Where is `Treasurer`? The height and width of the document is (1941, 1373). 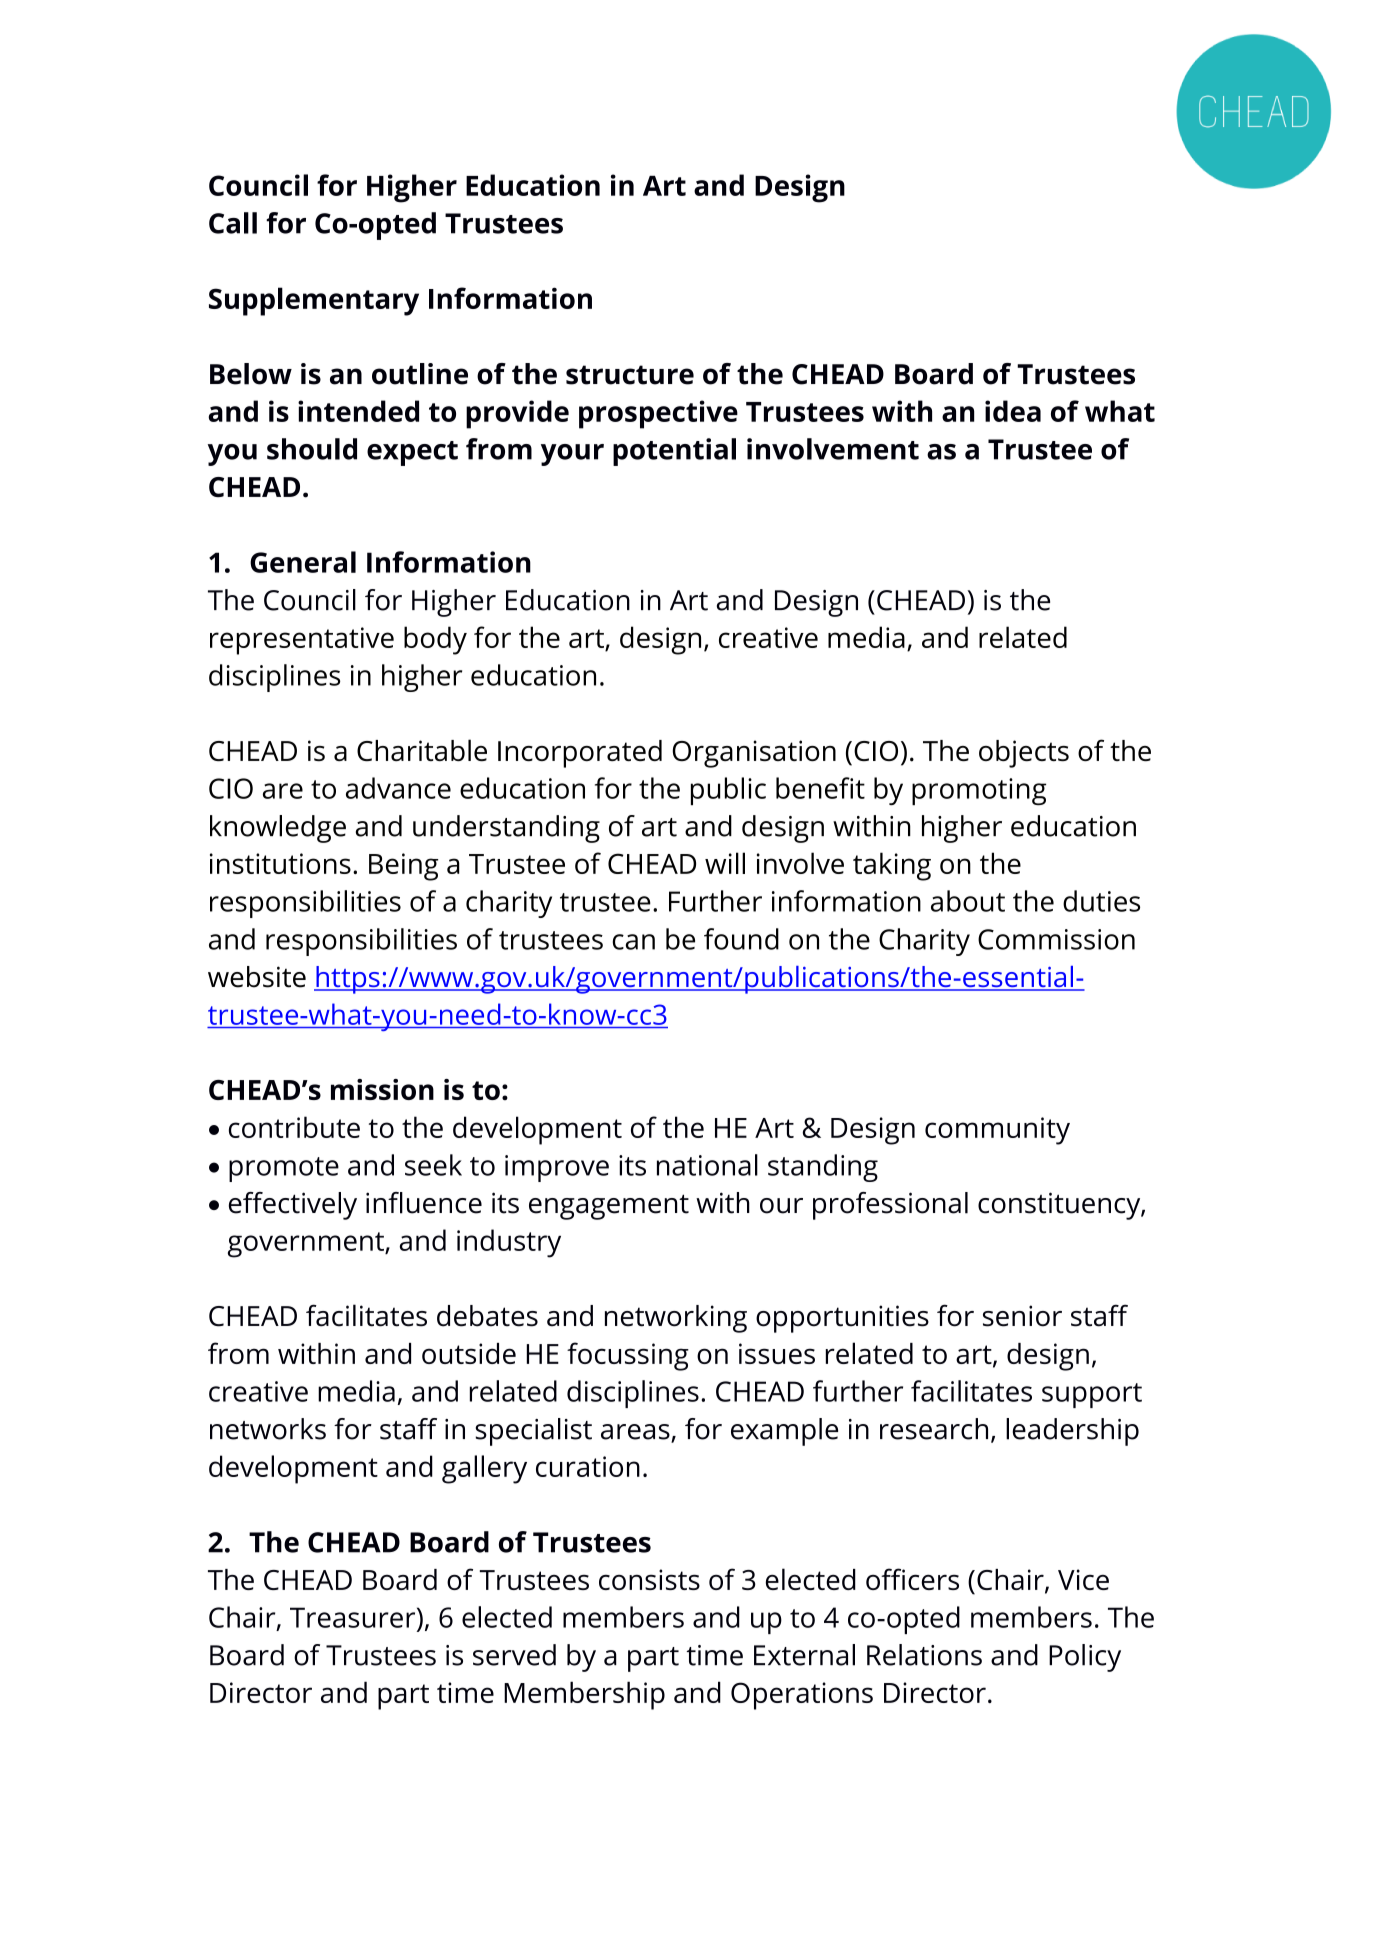 Treasurer is located at coordinates (354, 1617).
